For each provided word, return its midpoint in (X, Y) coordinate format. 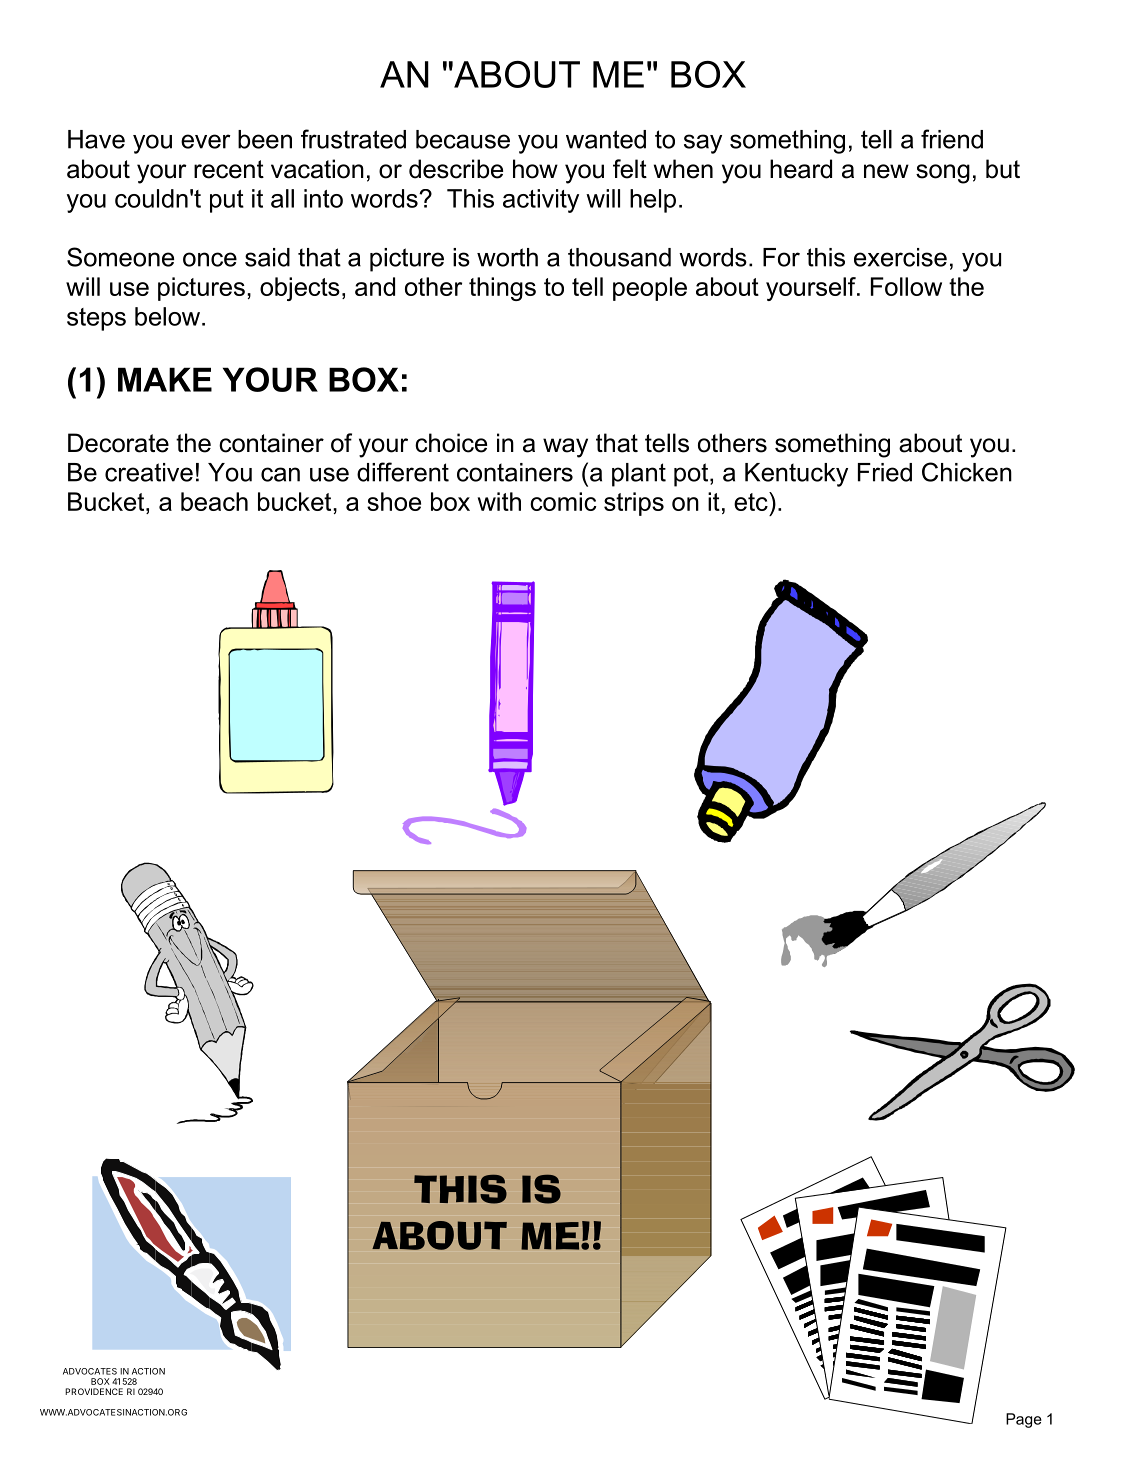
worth (507, 257)
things (502, 289)
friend (952, 139)
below (167, 316)
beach (214, 501)
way (565, 448)
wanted (606, 139)
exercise (900, 257)
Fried (885, 472)
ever (206, 141)
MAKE (165, 379)
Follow (906, 286)
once (210, 259)
